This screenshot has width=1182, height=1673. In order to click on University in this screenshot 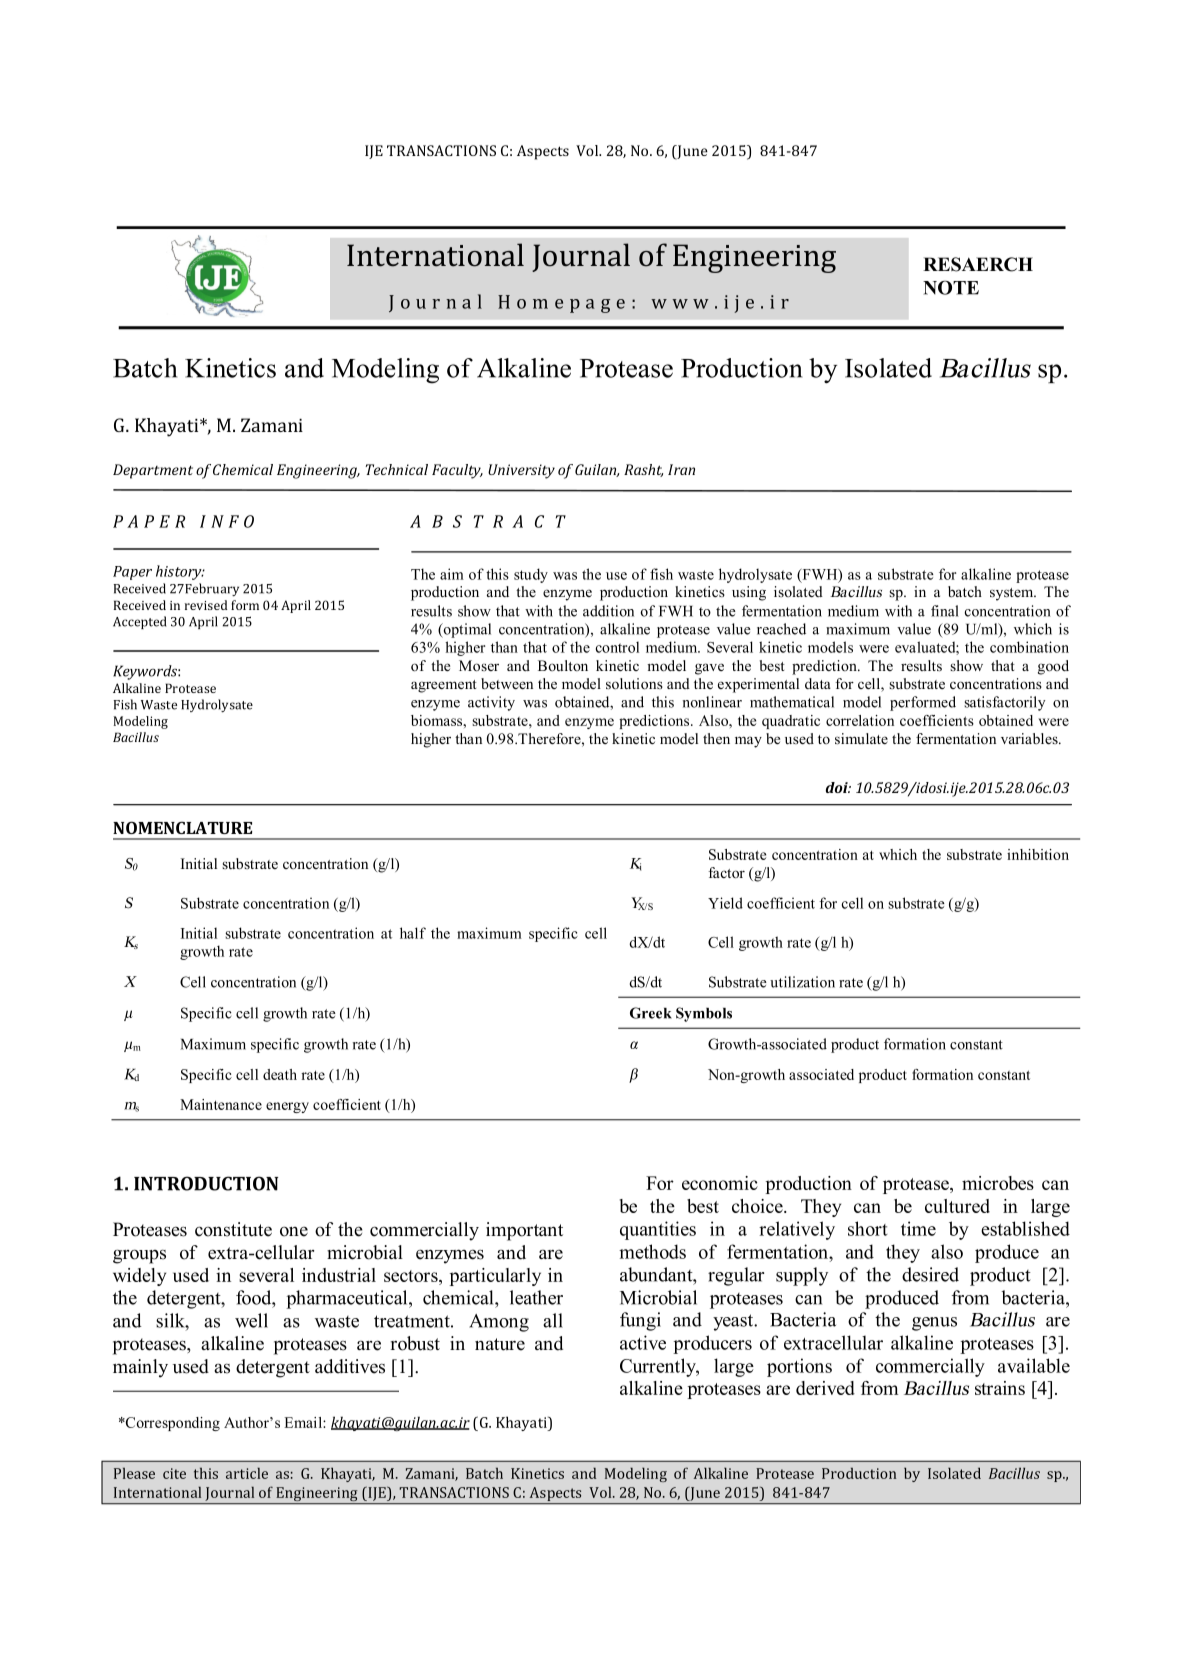, I will do `click(521, 471)`.
